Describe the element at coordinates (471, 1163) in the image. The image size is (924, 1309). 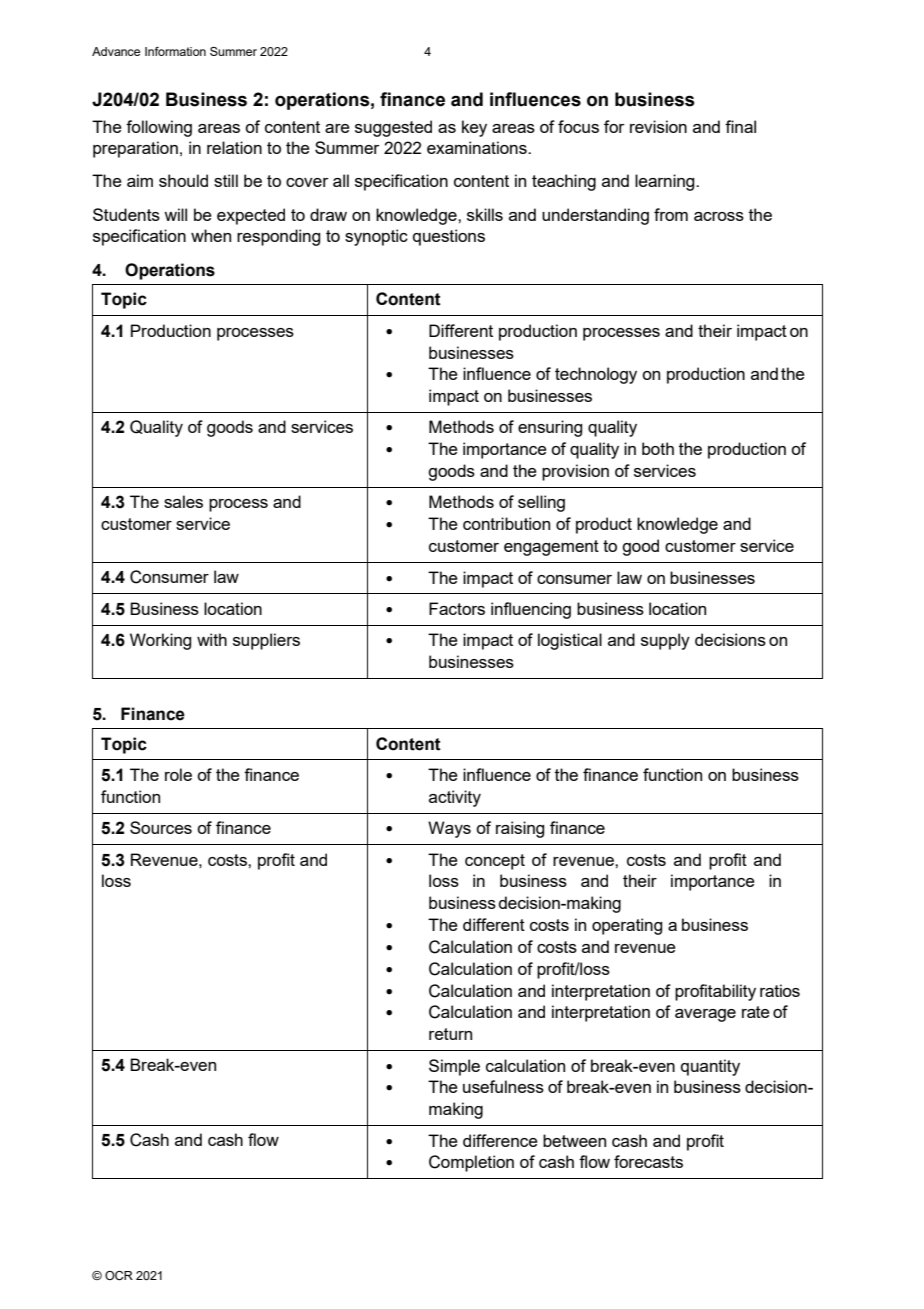
I see `Completion` at that location.
